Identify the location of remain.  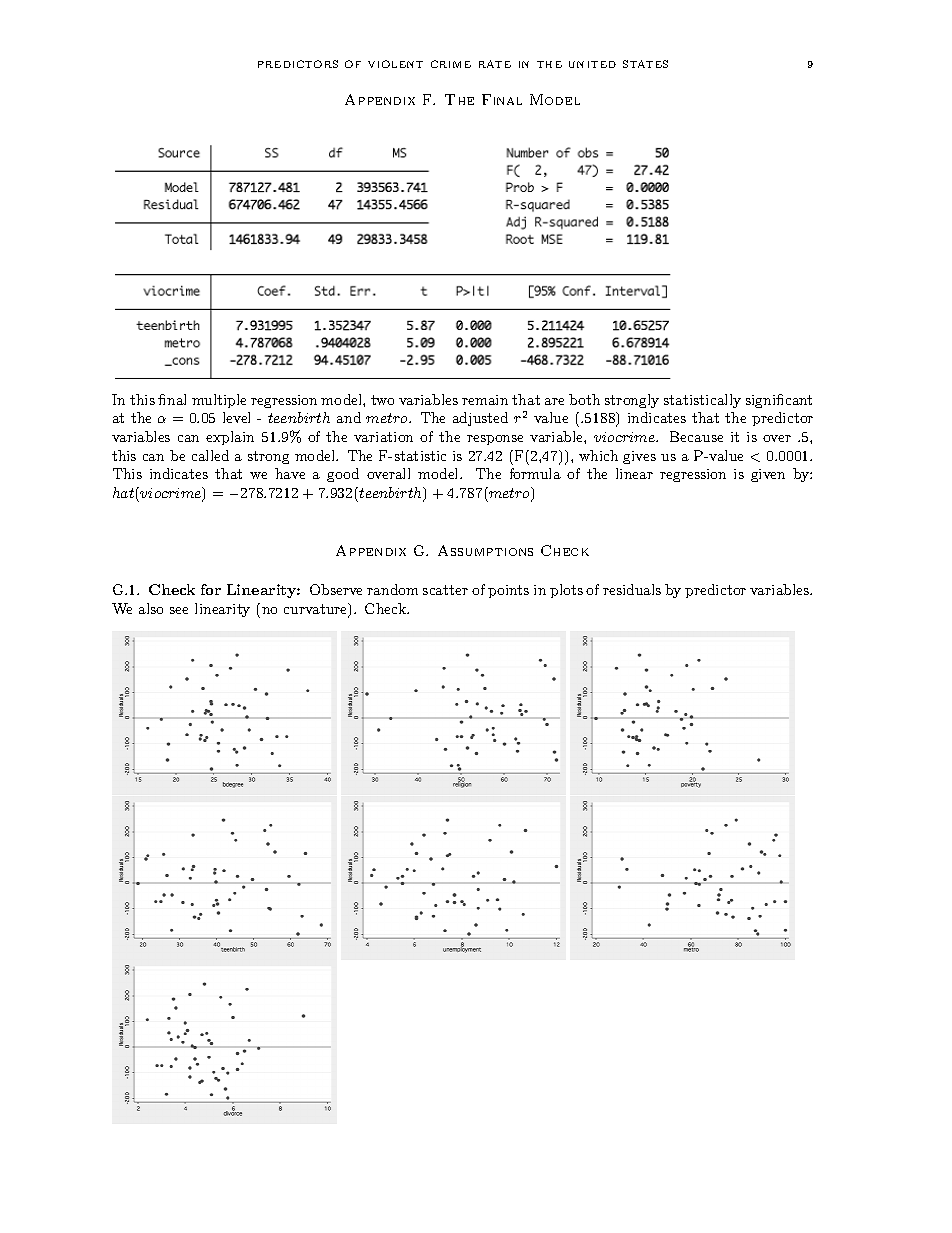
(485, 400).
